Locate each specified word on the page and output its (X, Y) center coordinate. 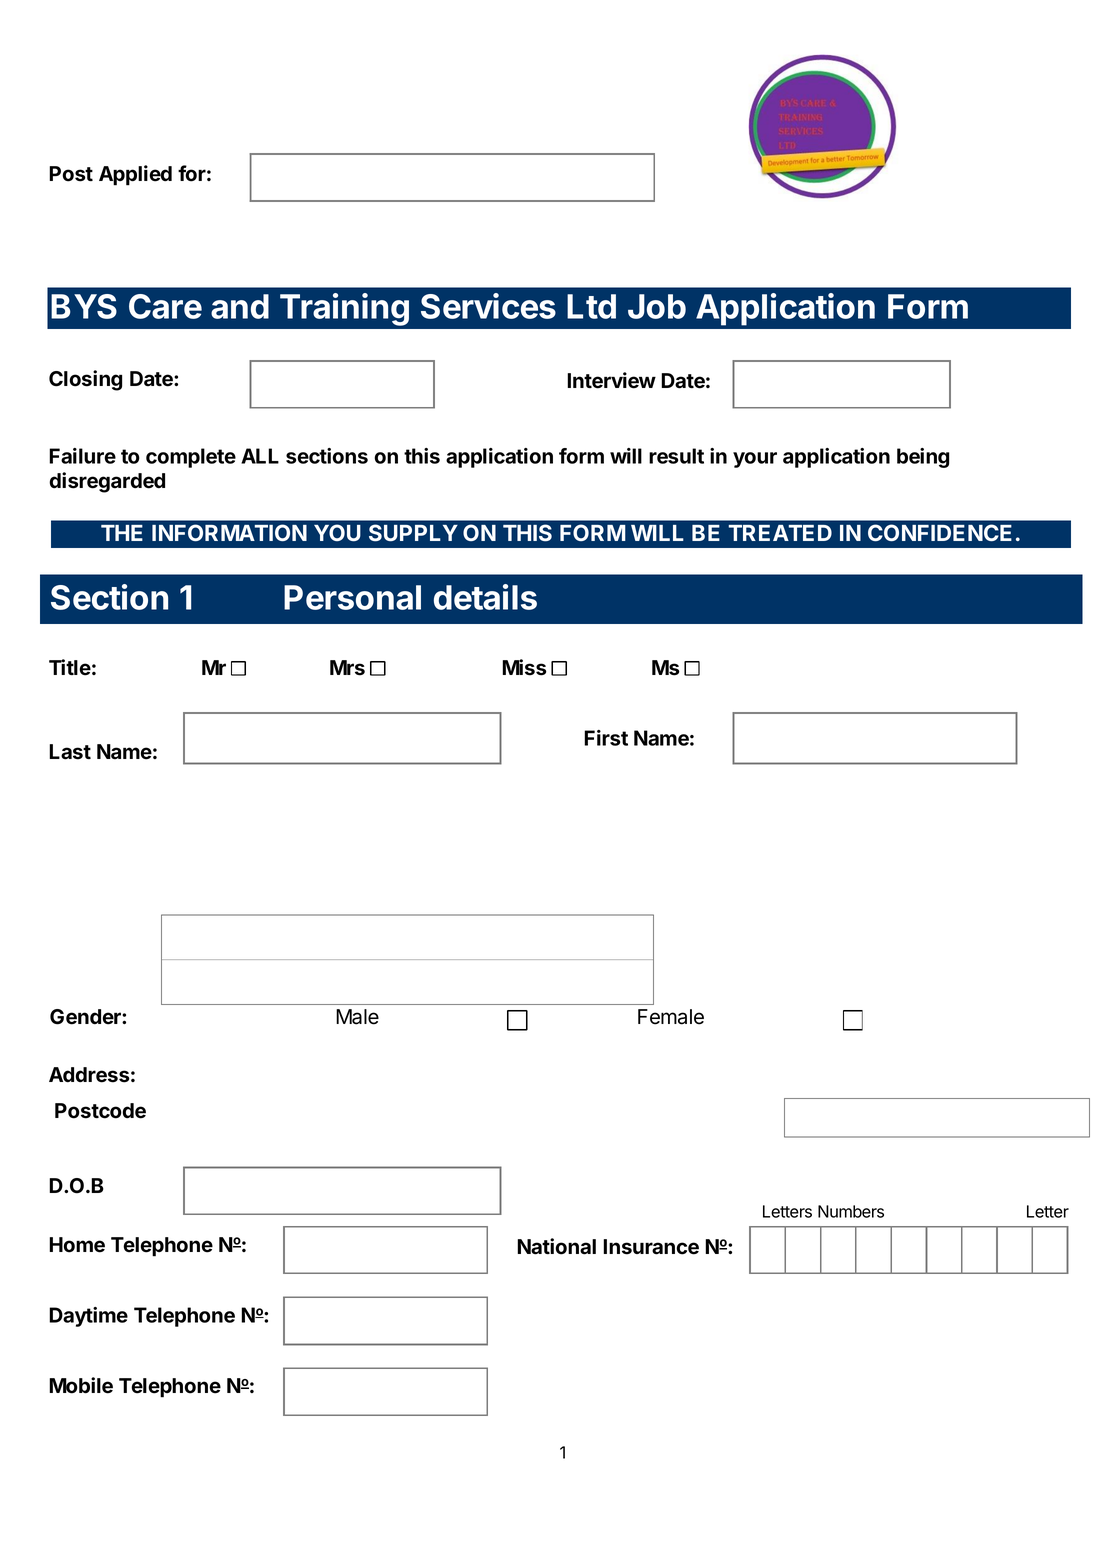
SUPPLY (413, 533)
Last (70, 752)
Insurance (651, 1247)
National (556, 1246)
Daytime (88, 1317)
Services (488, 306)
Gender (86, 1017)
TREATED (780, 533)
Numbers (851, 1211)
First (606, 738)
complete (191, 458)
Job (657, 306)
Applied (135, 175)
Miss (524, 667)
